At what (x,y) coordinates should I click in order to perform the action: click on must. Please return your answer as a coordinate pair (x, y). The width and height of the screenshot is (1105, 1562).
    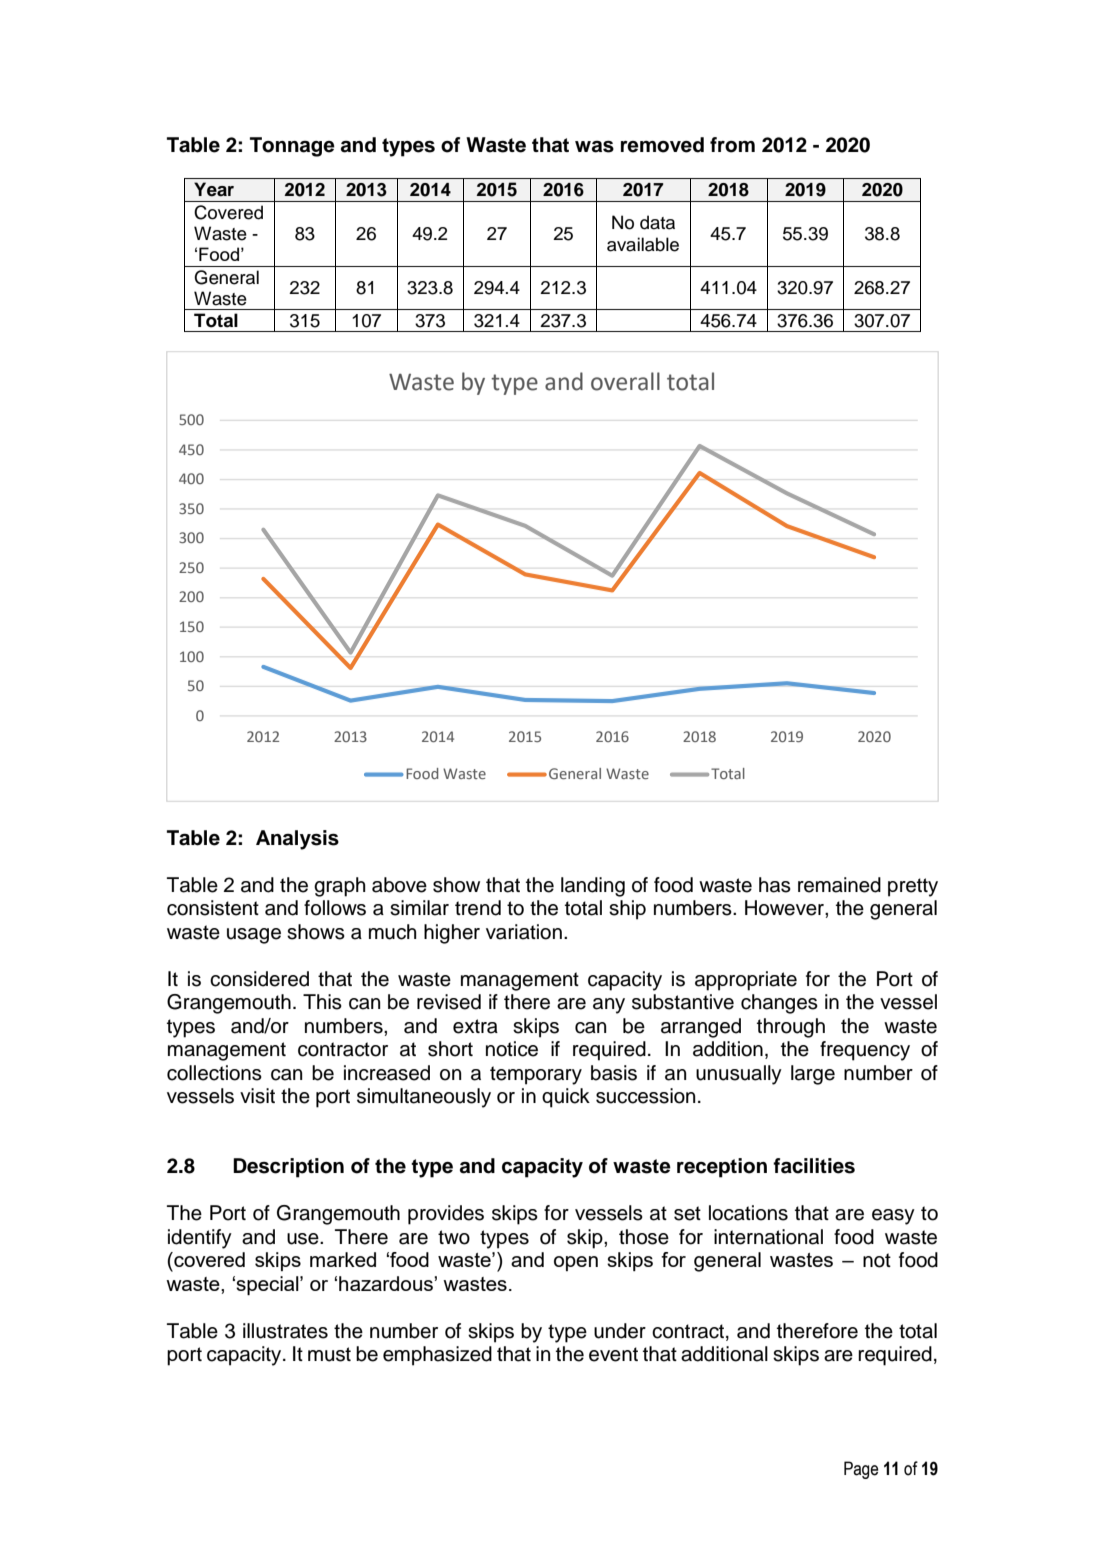
    Looking at the image, I should click on (329, 1354).
